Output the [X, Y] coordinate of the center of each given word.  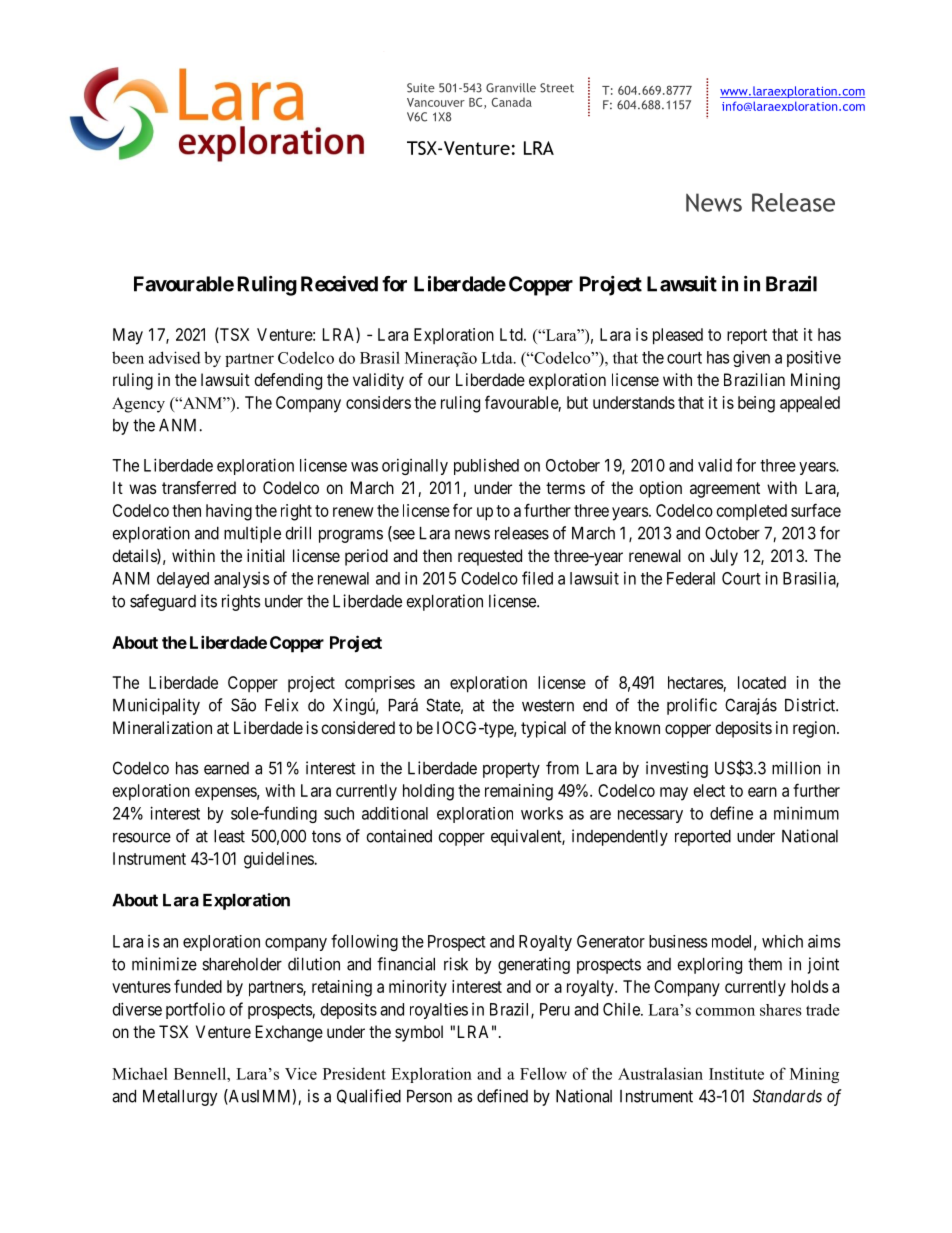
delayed [183, 580]
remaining [519, 792]
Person [429, 1096]
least [229, 836]
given [751, 359]
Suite [421, 88]
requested [490, 557]
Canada [512, 102]
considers [378, 402]
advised [175, 357]
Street [557, 88]
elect [709, 790]
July [724, 557]
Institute [736, 1073]
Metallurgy [180, 1098]
